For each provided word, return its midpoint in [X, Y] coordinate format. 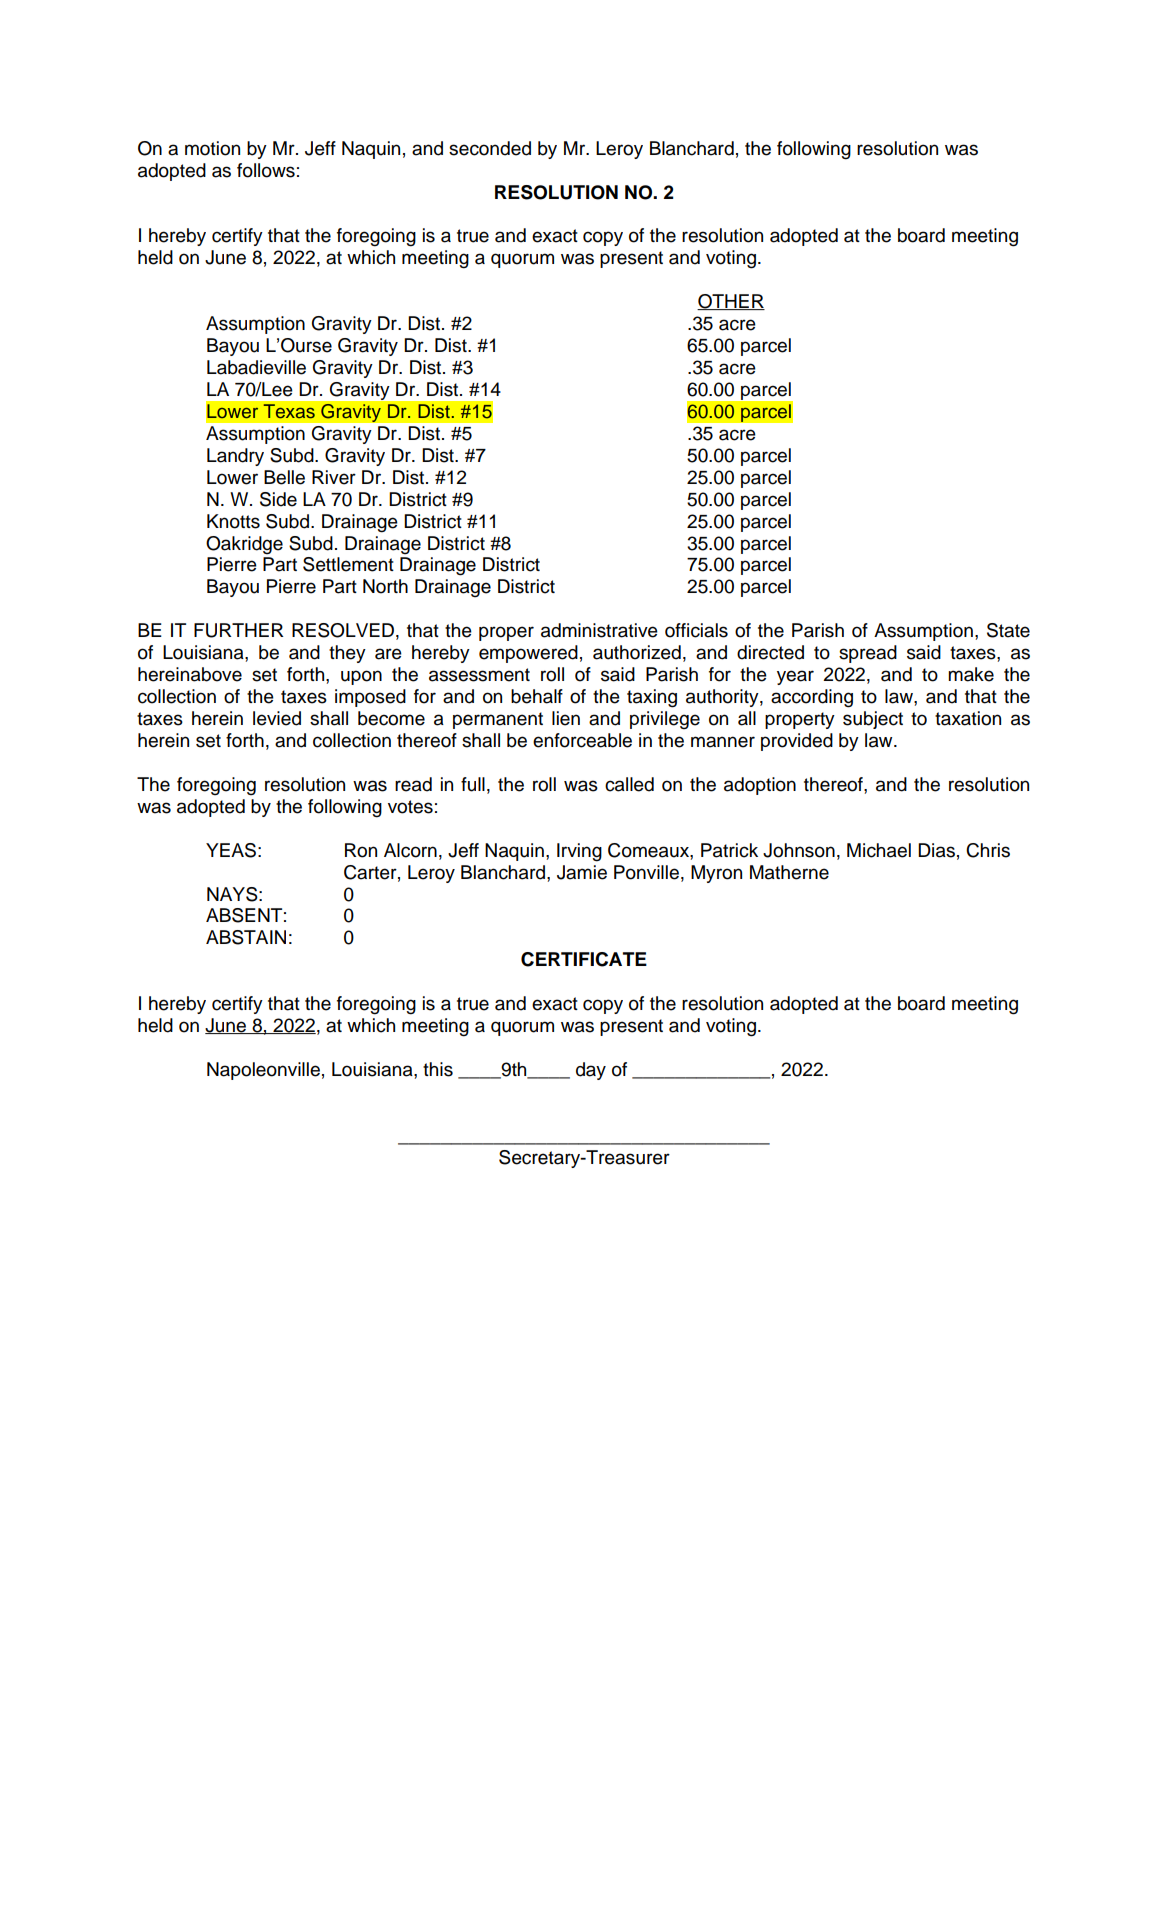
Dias [936, 850]
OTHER [731, 302]
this [438, 1069]
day [591, 1071]
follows [266, 170]
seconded [490, 148]
